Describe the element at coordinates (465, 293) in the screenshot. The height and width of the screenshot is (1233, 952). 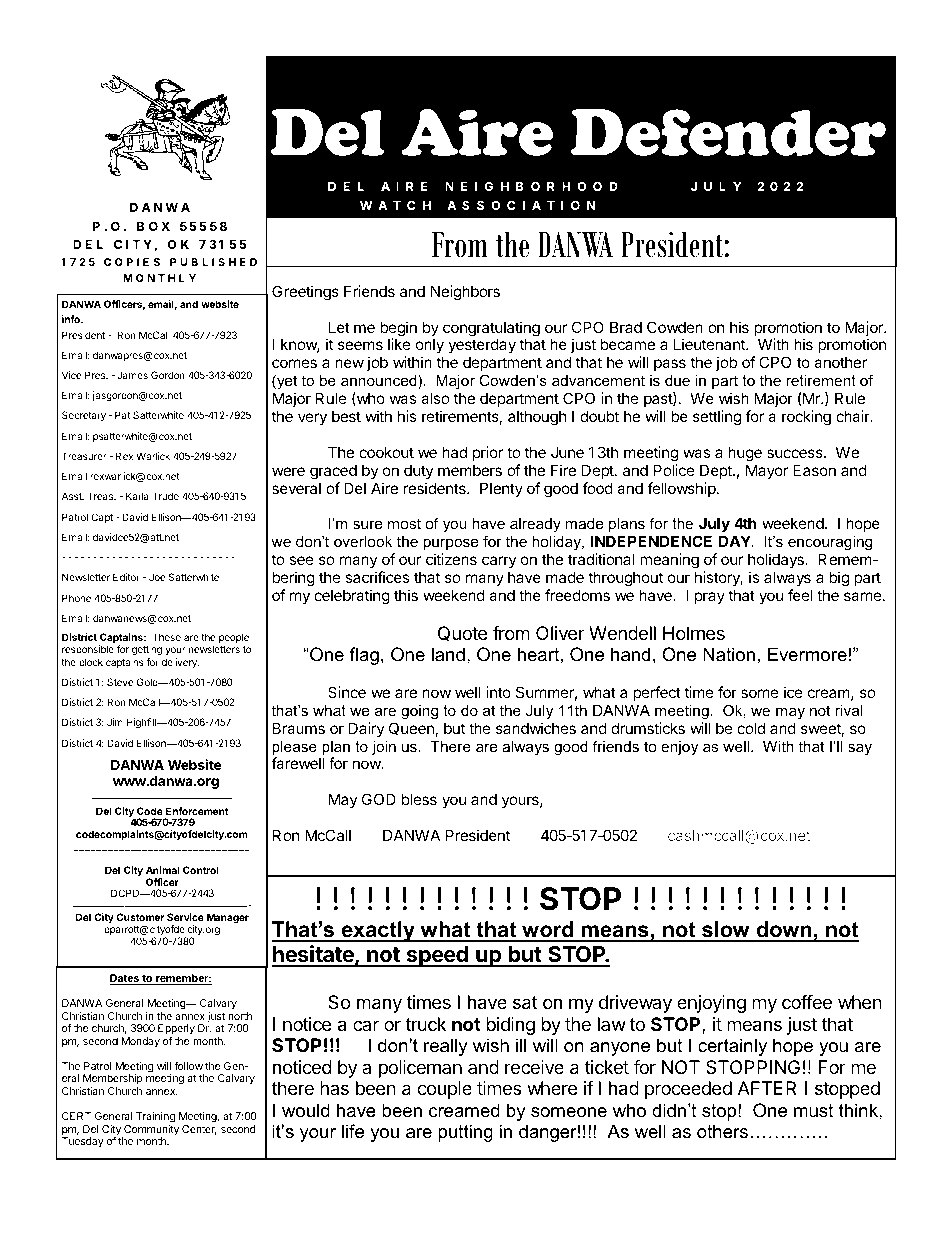
I see `Neighbors` at that location.
